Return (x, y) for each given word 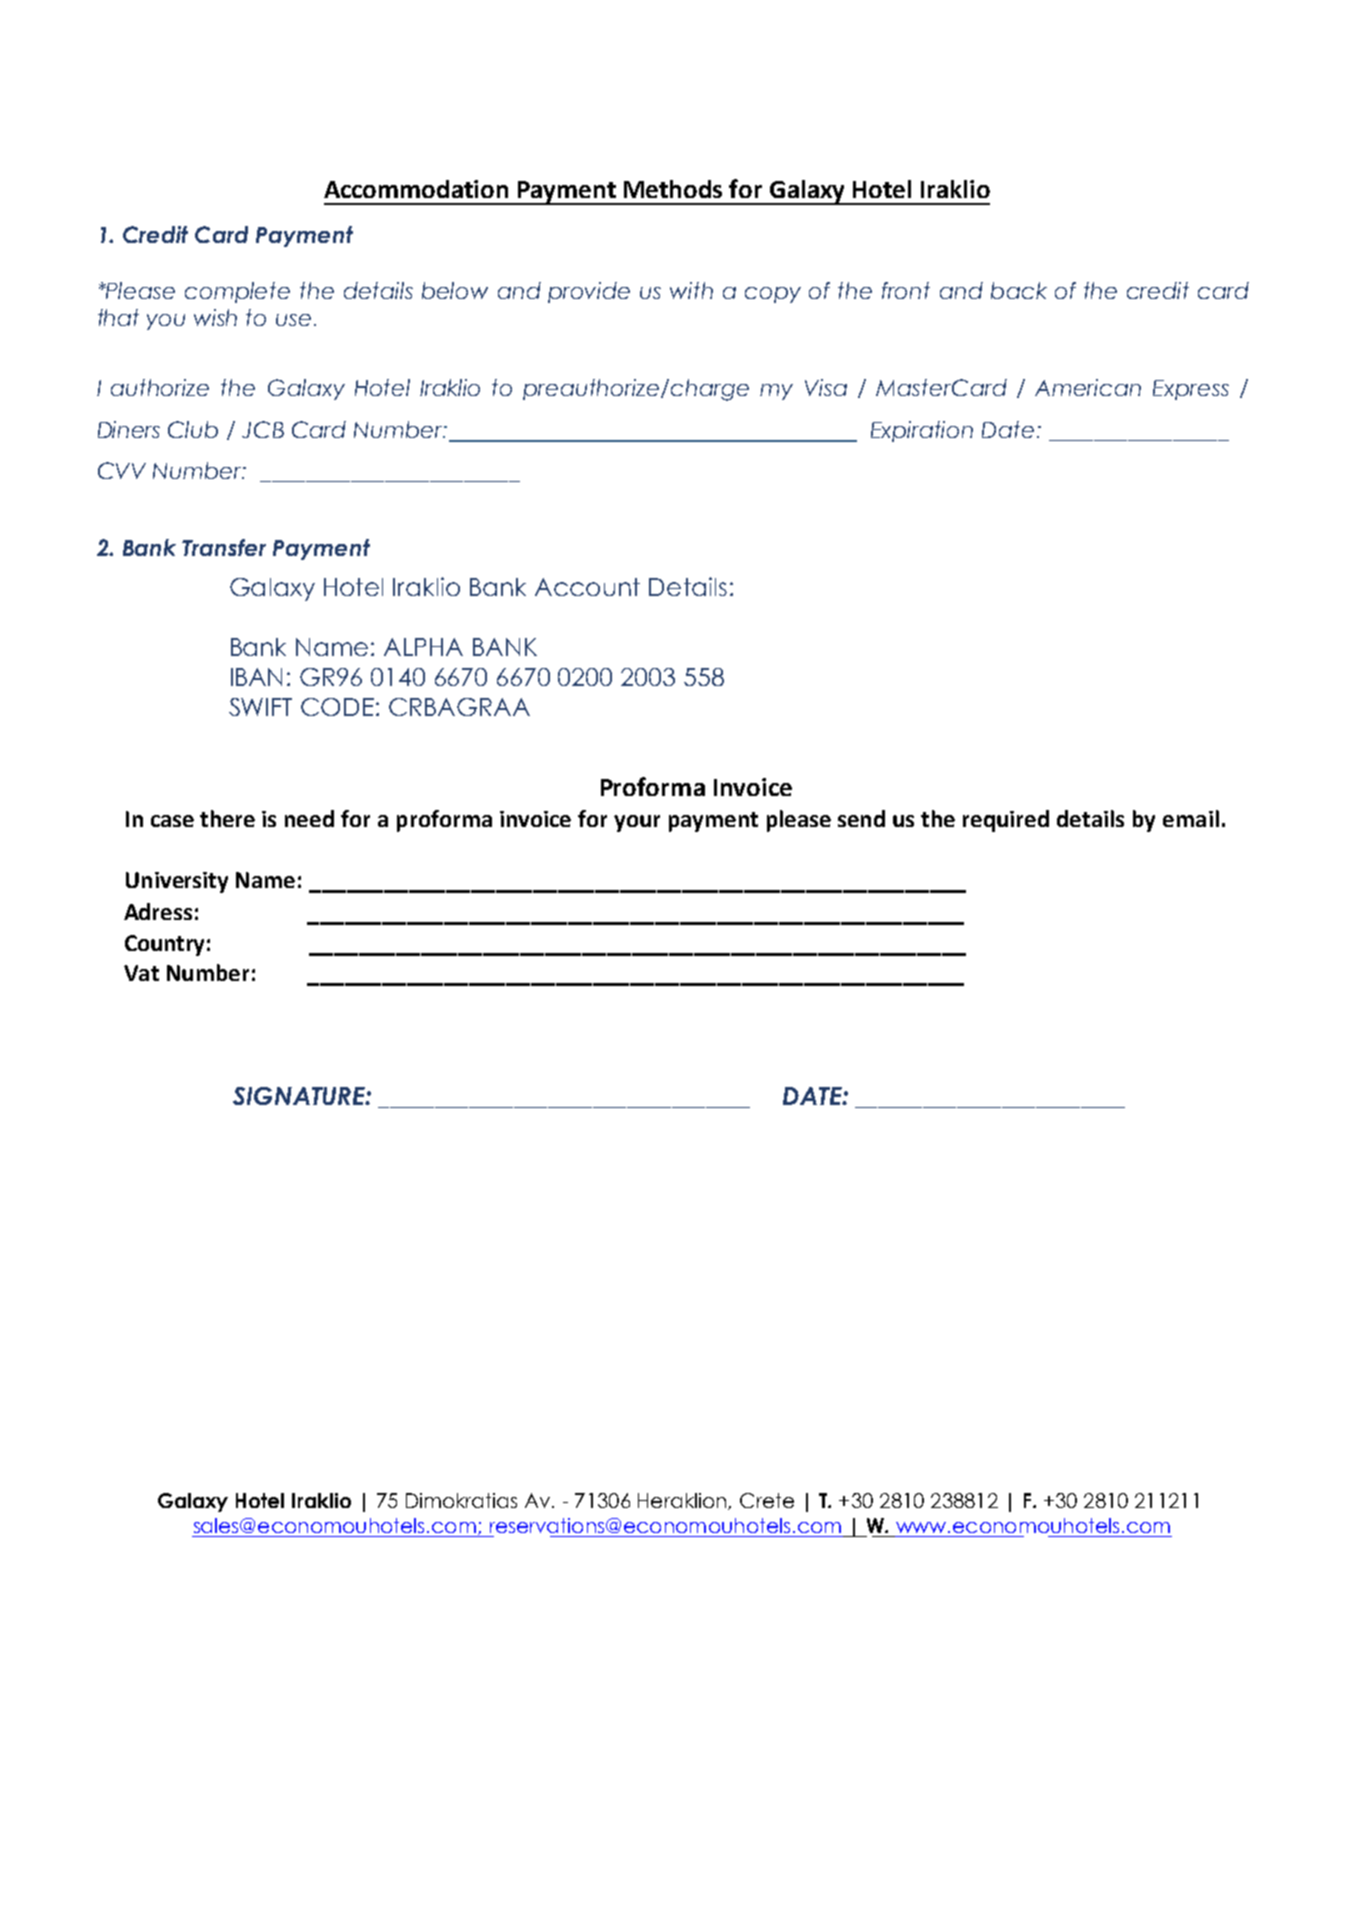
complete (237, 292)
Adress (158, 911)
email (1191, 818)
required (1006, 821)
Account (587, 587)
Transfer (224, 547)
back (1019, 290)
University (177, 882)
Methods (673, 189)
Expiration (922, 431)
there (227, 818)
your (637, 823)
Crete (767, 1500)
